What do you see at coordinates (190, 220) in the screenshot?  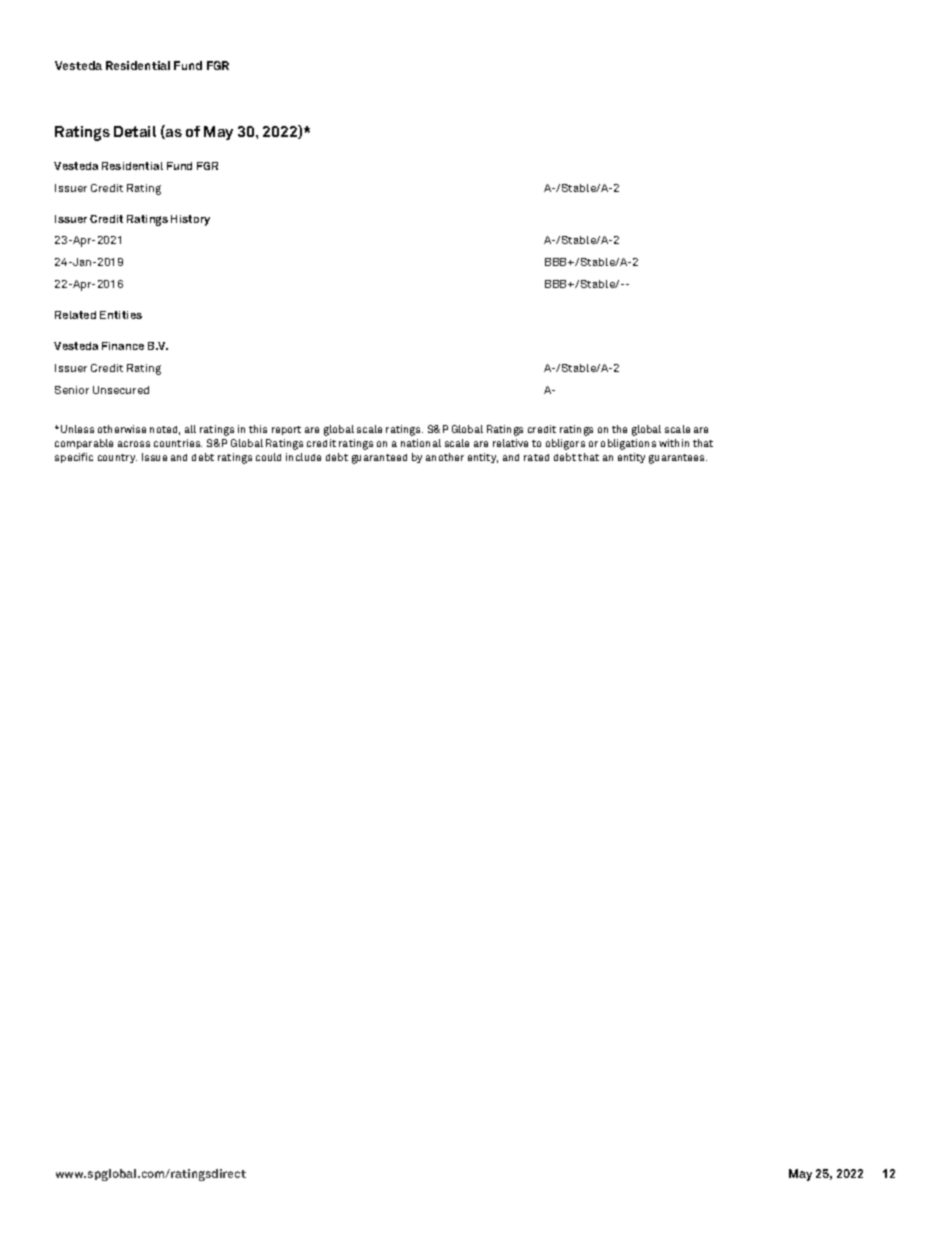 I see `History` at bounding box center [190, 220].
